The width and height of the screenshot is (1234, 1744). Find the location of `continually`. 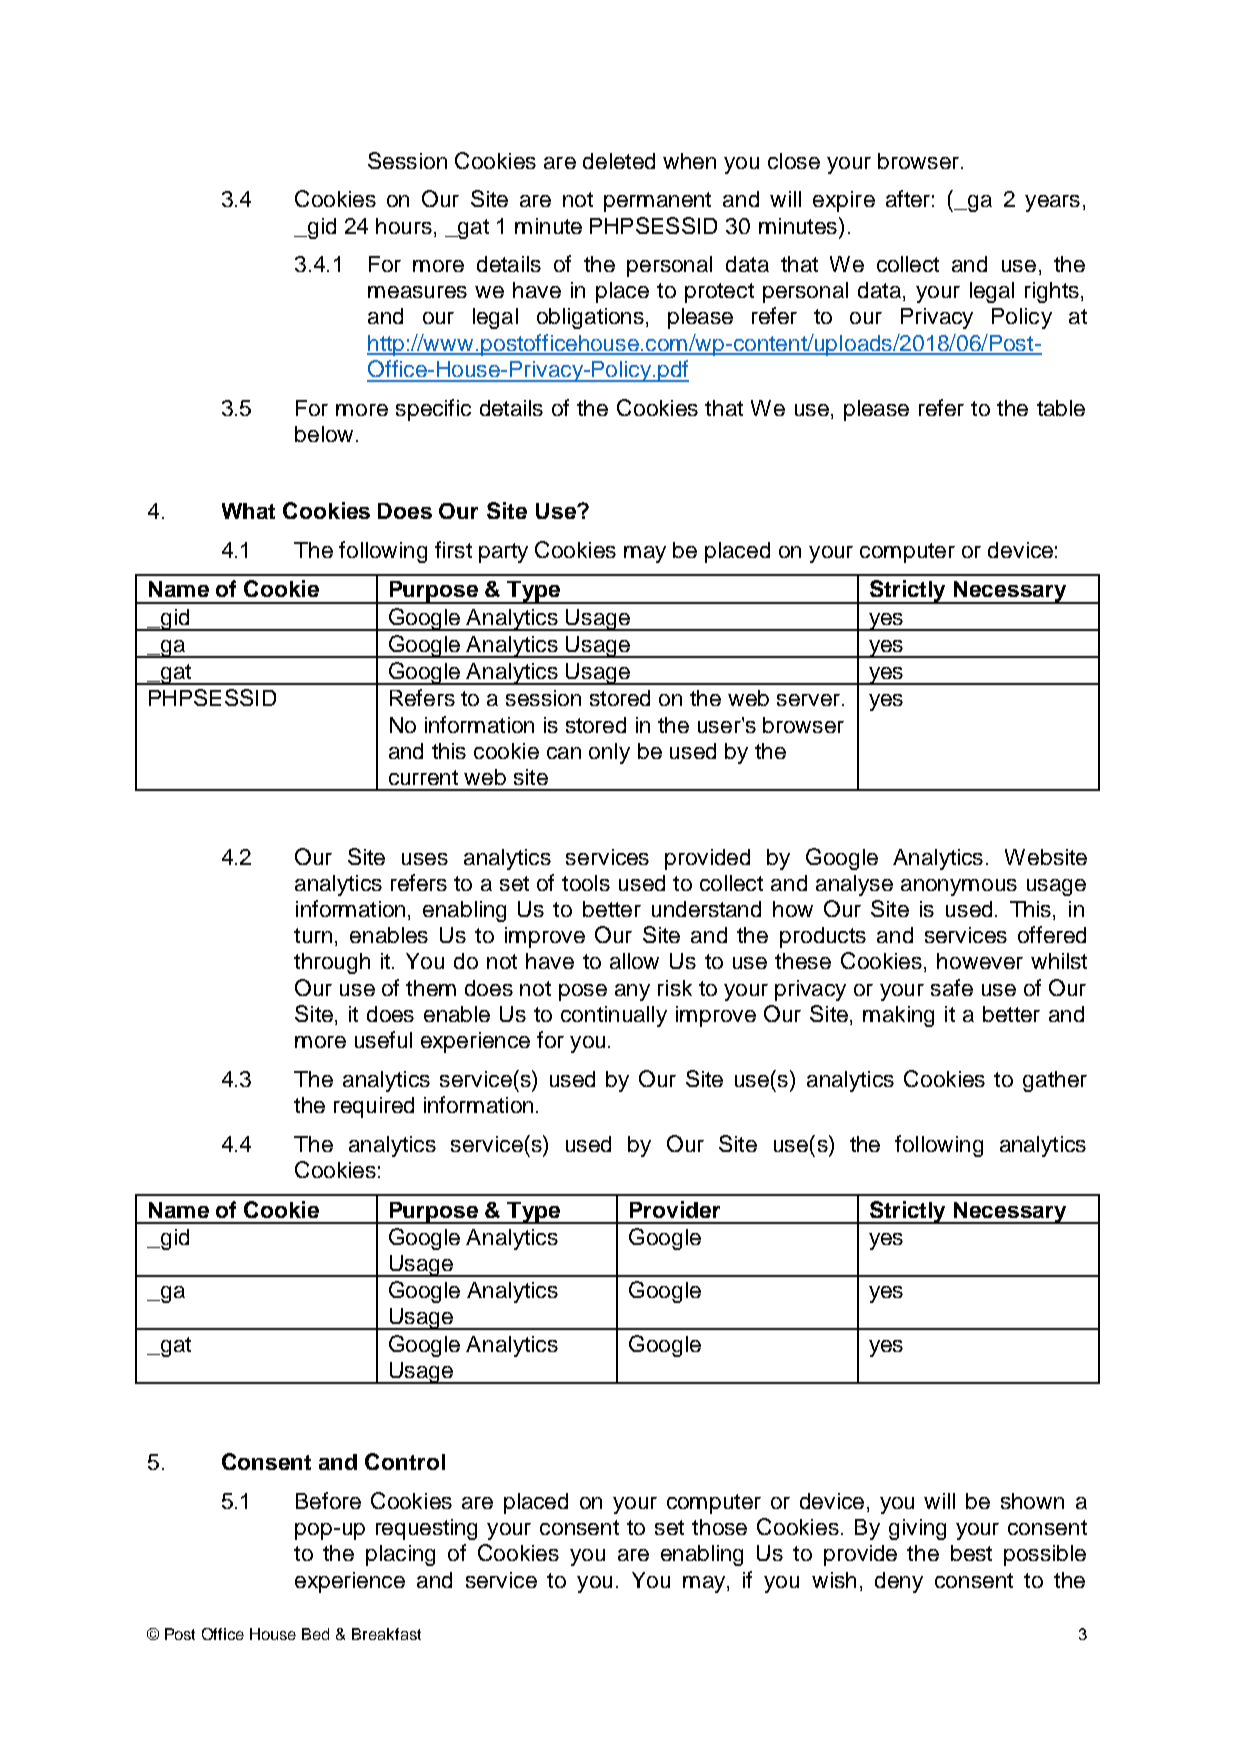

continually is located at coordinates (614, 1016).
